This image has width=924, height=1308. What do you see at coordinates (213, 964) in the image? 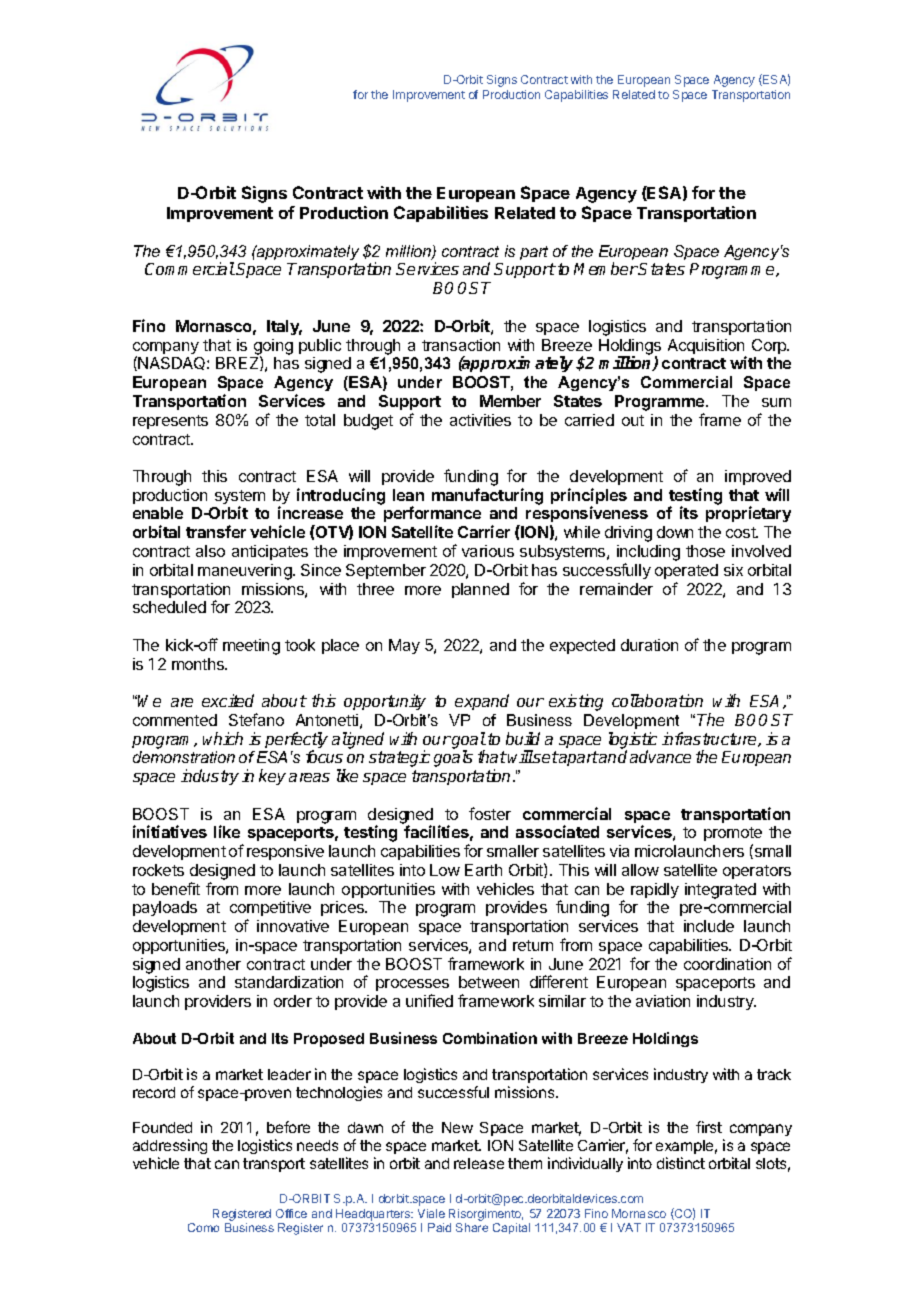
I see `another` at bounding box center [213, 964].
